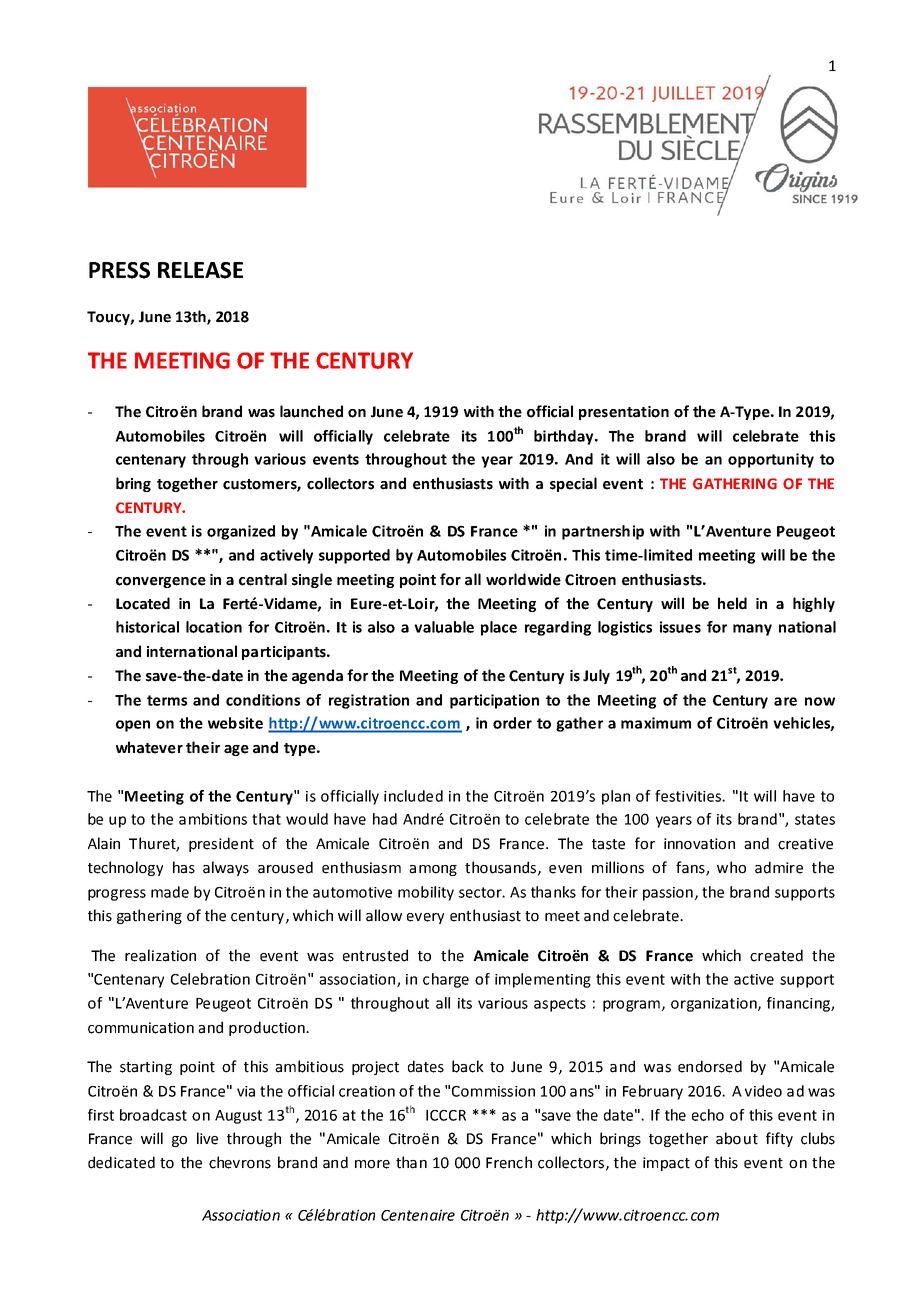 This screenshot has width=924, height=1308. Describe the element at coordinates (207, 1138) in the screenshot. I see `live` at that location.
